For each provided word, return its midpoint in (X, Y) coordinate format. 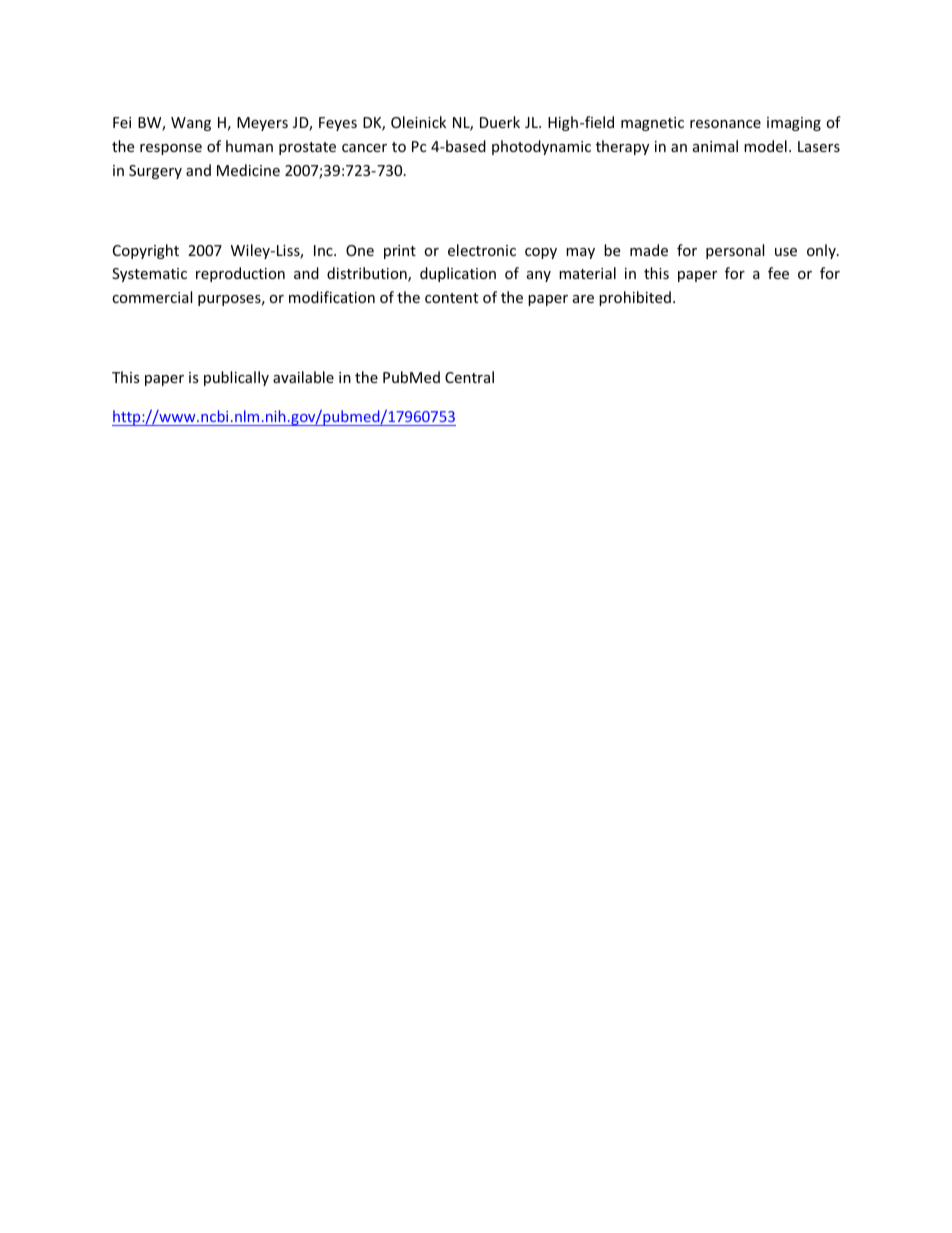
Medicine (248, 170)
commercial (152, 297)
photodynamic (541, 147)
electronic (482, 250)
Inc (324, 250)
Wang (191, 124)
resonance (725, 124)
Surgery (155, 172)
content (451, 298)
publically (236, 378)
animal (715, 146)
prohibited (635, 298)
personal (735, 251)
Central (469, 377)
